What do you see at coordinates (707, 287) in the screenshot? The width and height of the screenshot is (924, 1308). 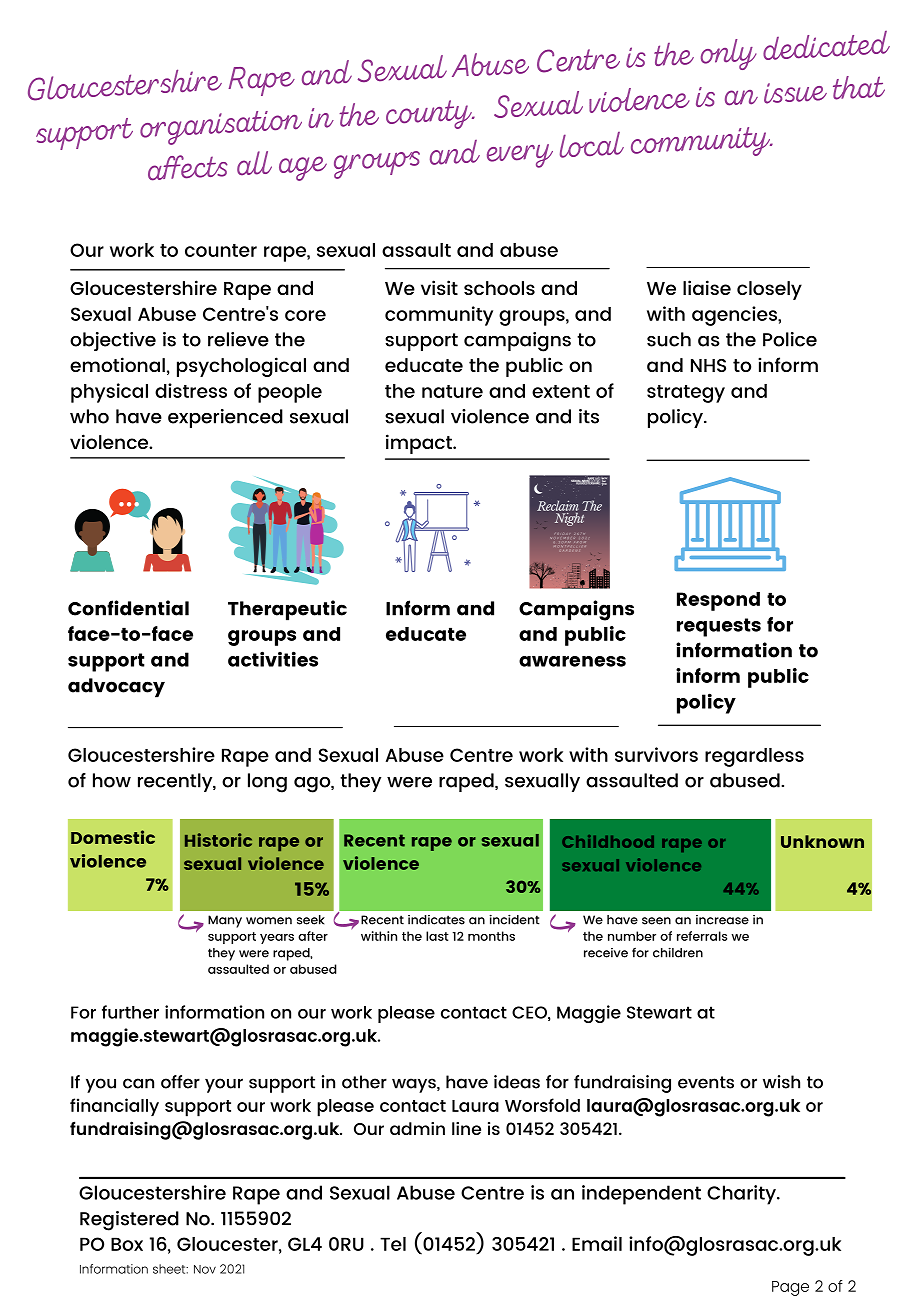 I see `liaise` at bounding box center [707, 287].
